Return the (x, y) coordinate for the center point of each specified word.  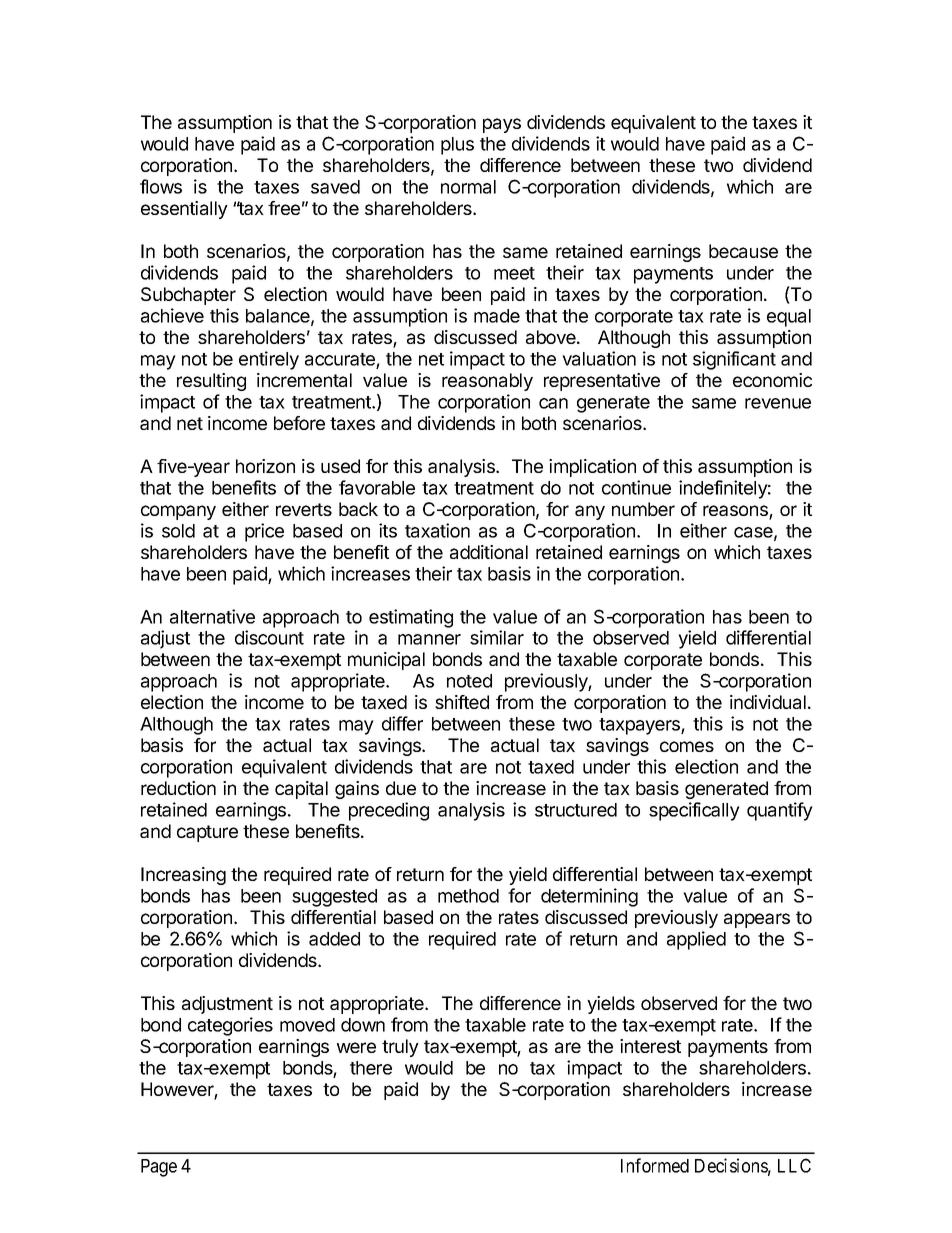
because (743, 251)
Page (159, 1168)
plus (457, 146)
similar (497, 637)
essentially (184, 210)
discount (269, 637)
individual (768, 702)
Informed (655, 1165)
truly (400, 1048)
